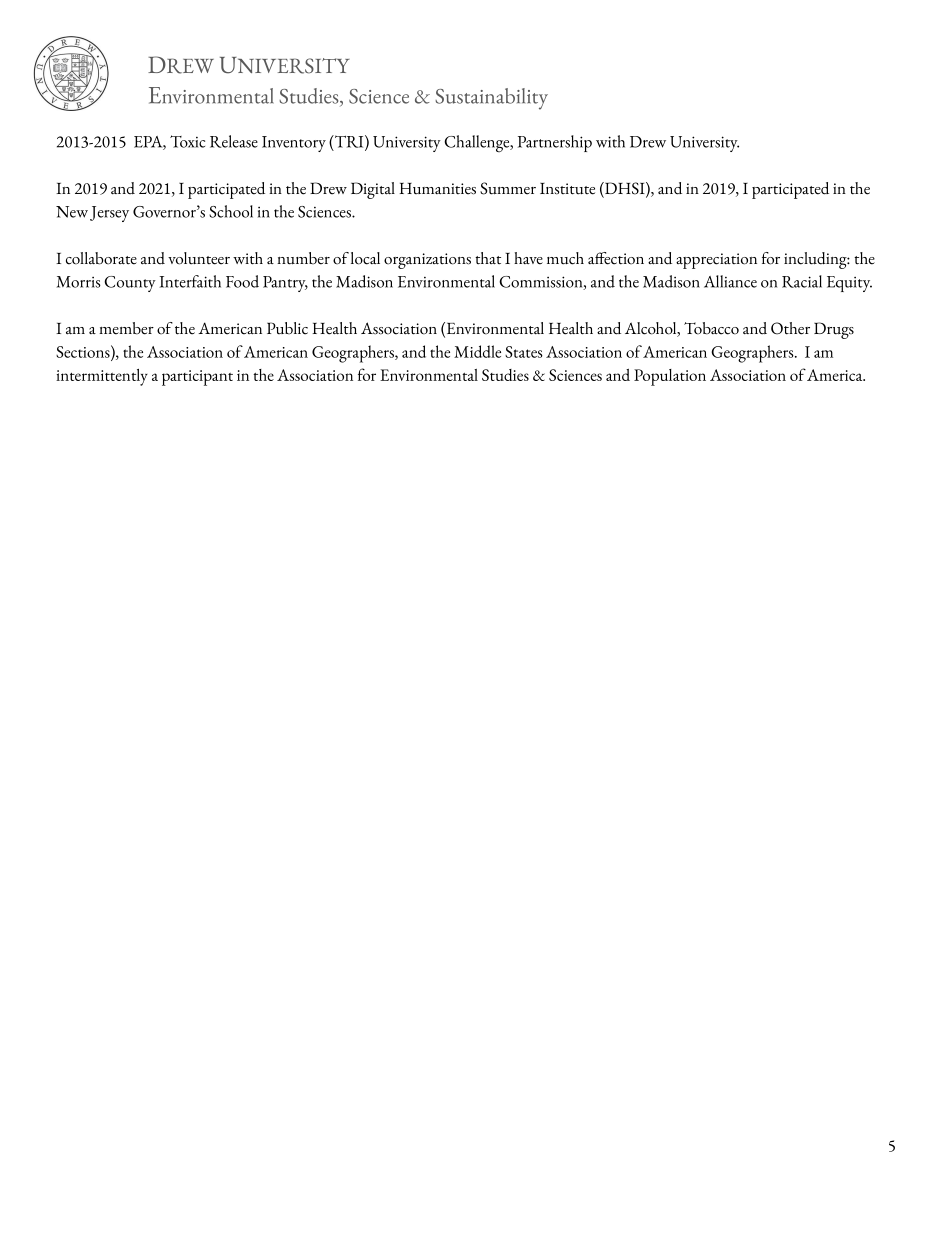 The width and height of the image is (952, 1233). Describe the element at coordinates (555, 143) in the image. I see `Partnership` at that location.
